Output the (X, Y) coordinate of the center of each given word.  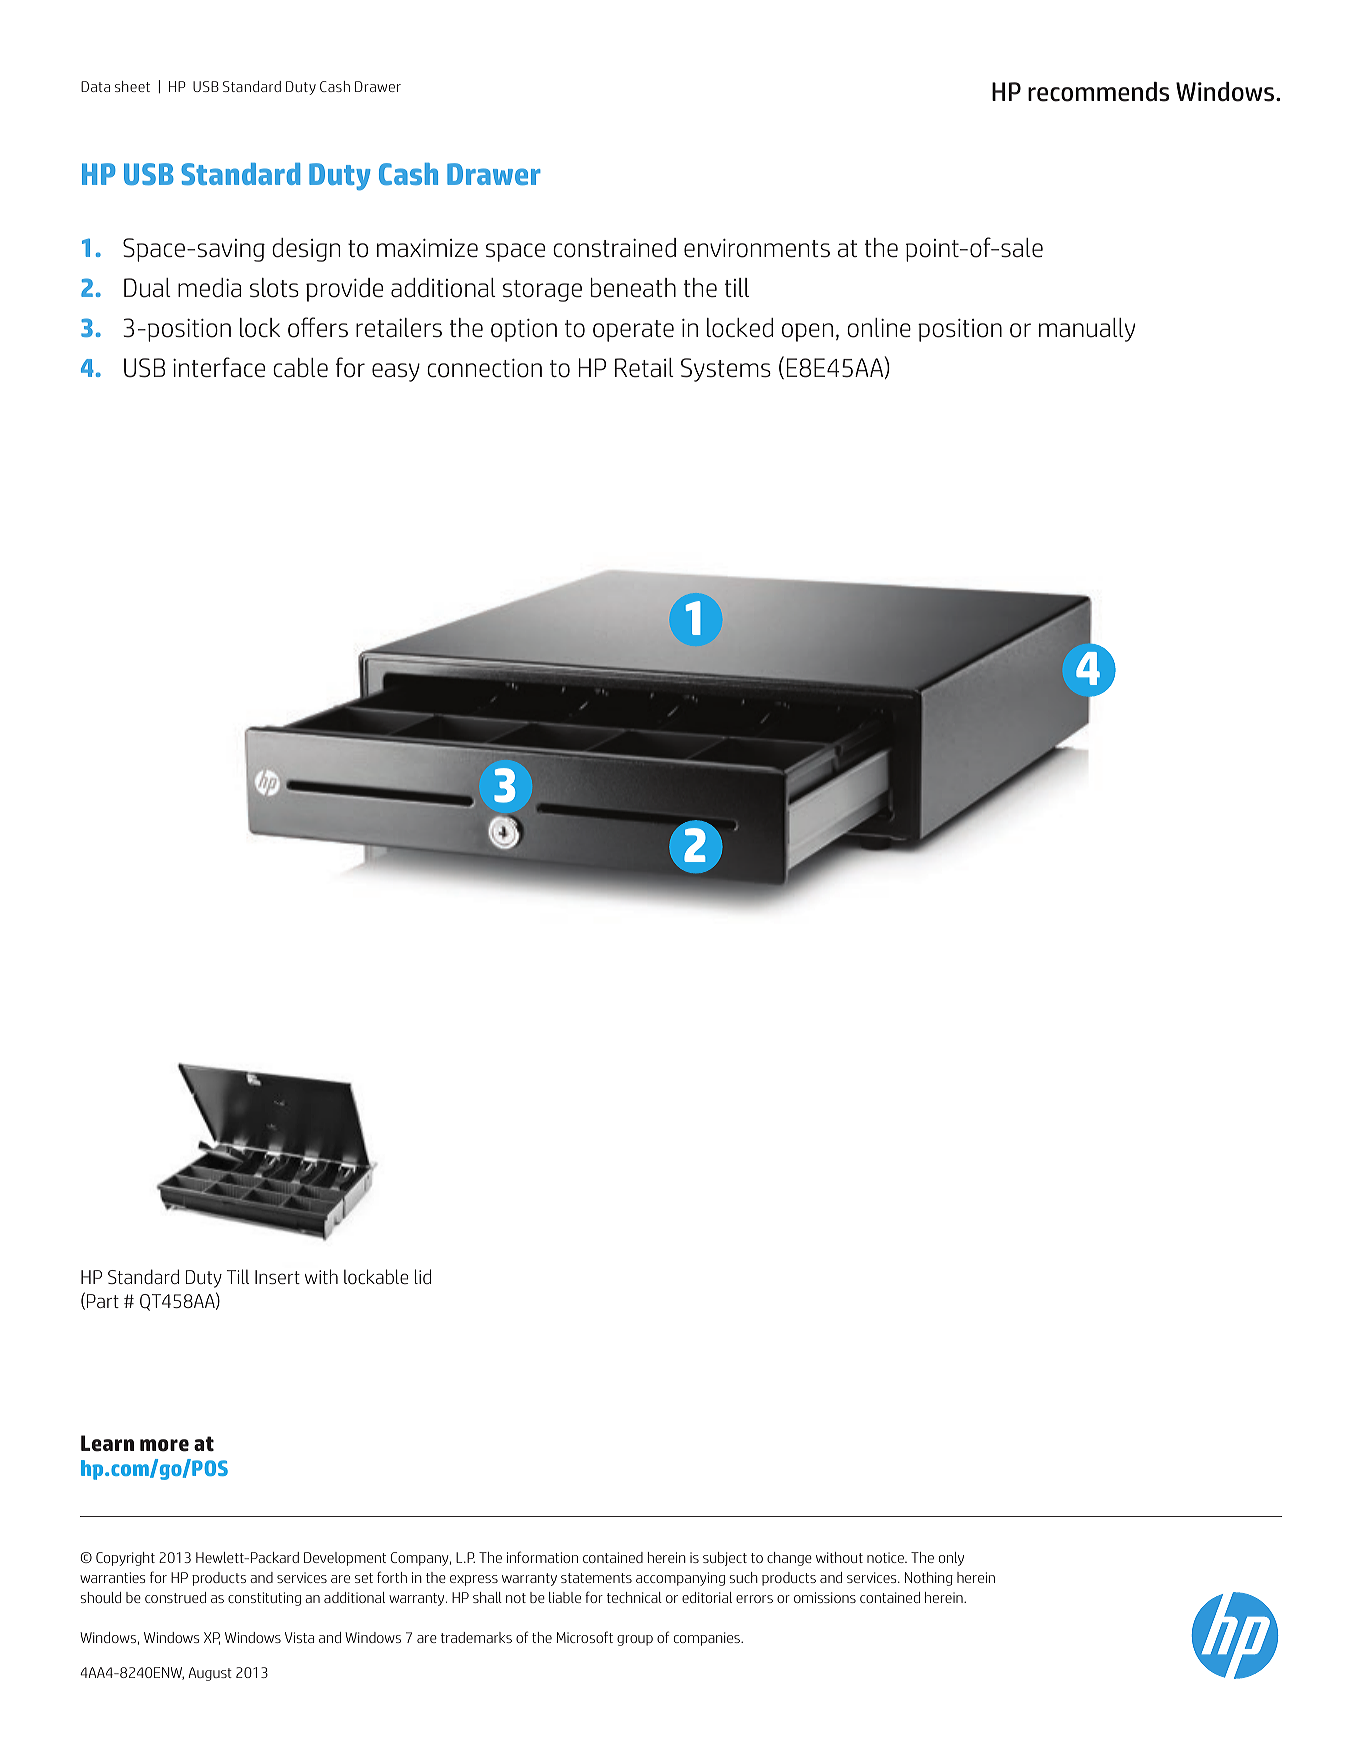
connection (484, 368)
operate (633, 331)
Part (103, 1301)
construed (175, 1597)
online (879, 328)
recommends (1098, 92)
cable (300, 368)
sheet (132, 86)
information (542, 1557)
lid (423, 1276)
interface (219, 367)
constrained (614, 248)
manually (1087, 330)
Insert (277, 1277)
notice (886, 1557)
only (951, 1559)
